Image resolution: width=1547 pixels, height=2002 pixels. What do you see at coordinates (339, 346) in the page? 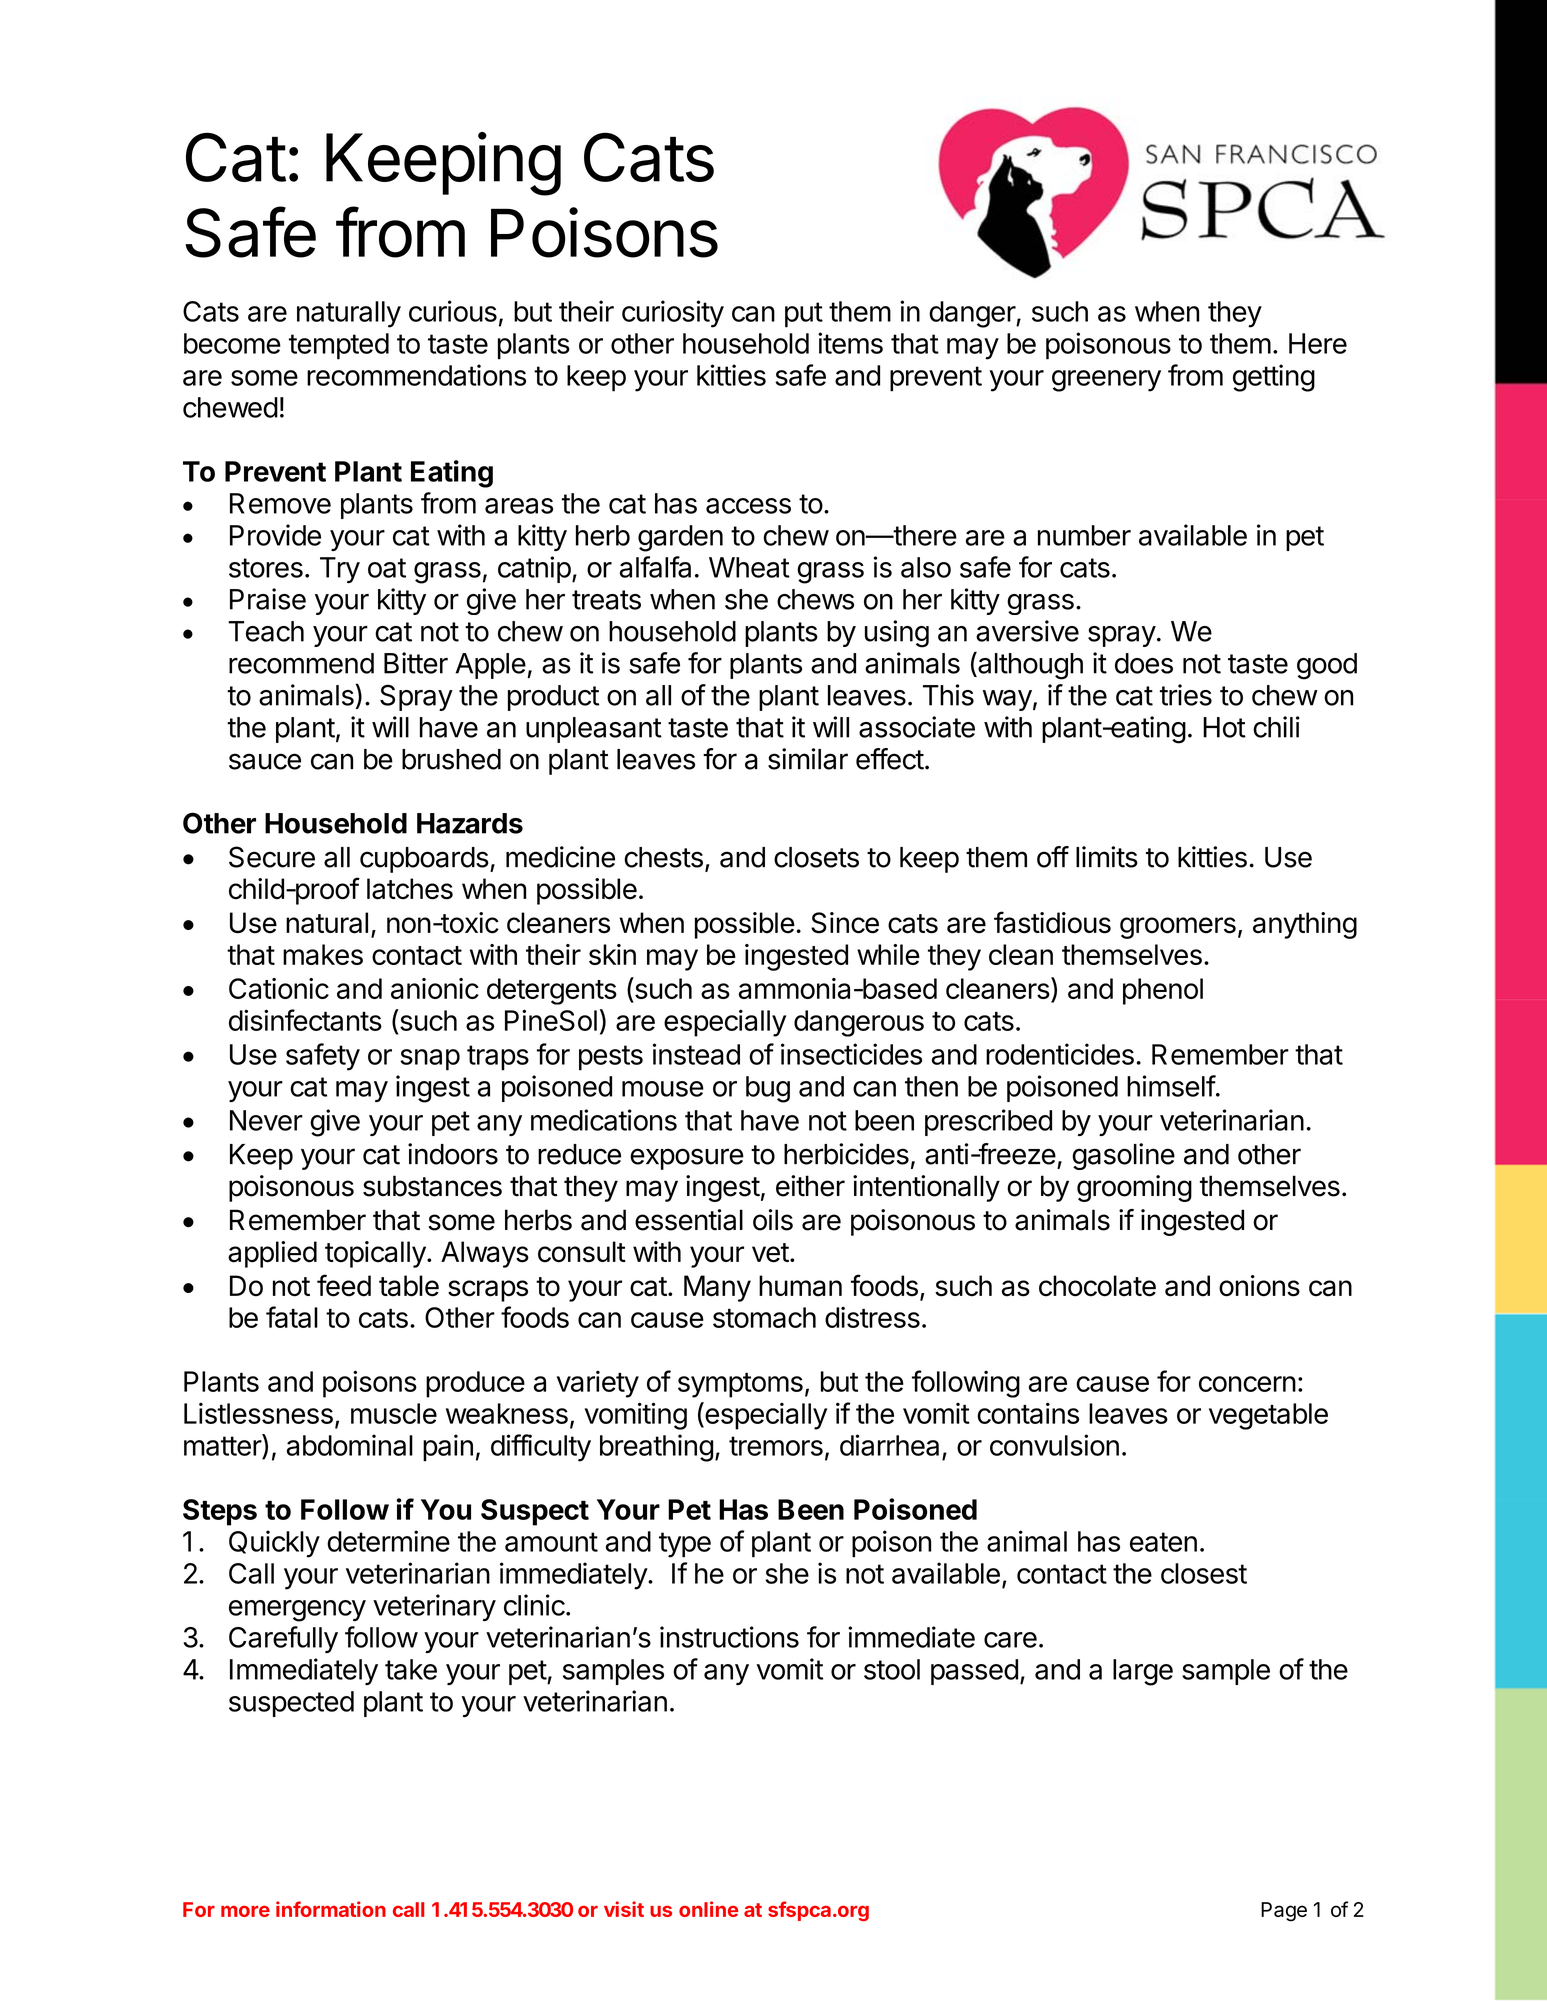
I see `tempted` at bounding box center [339, 346].
